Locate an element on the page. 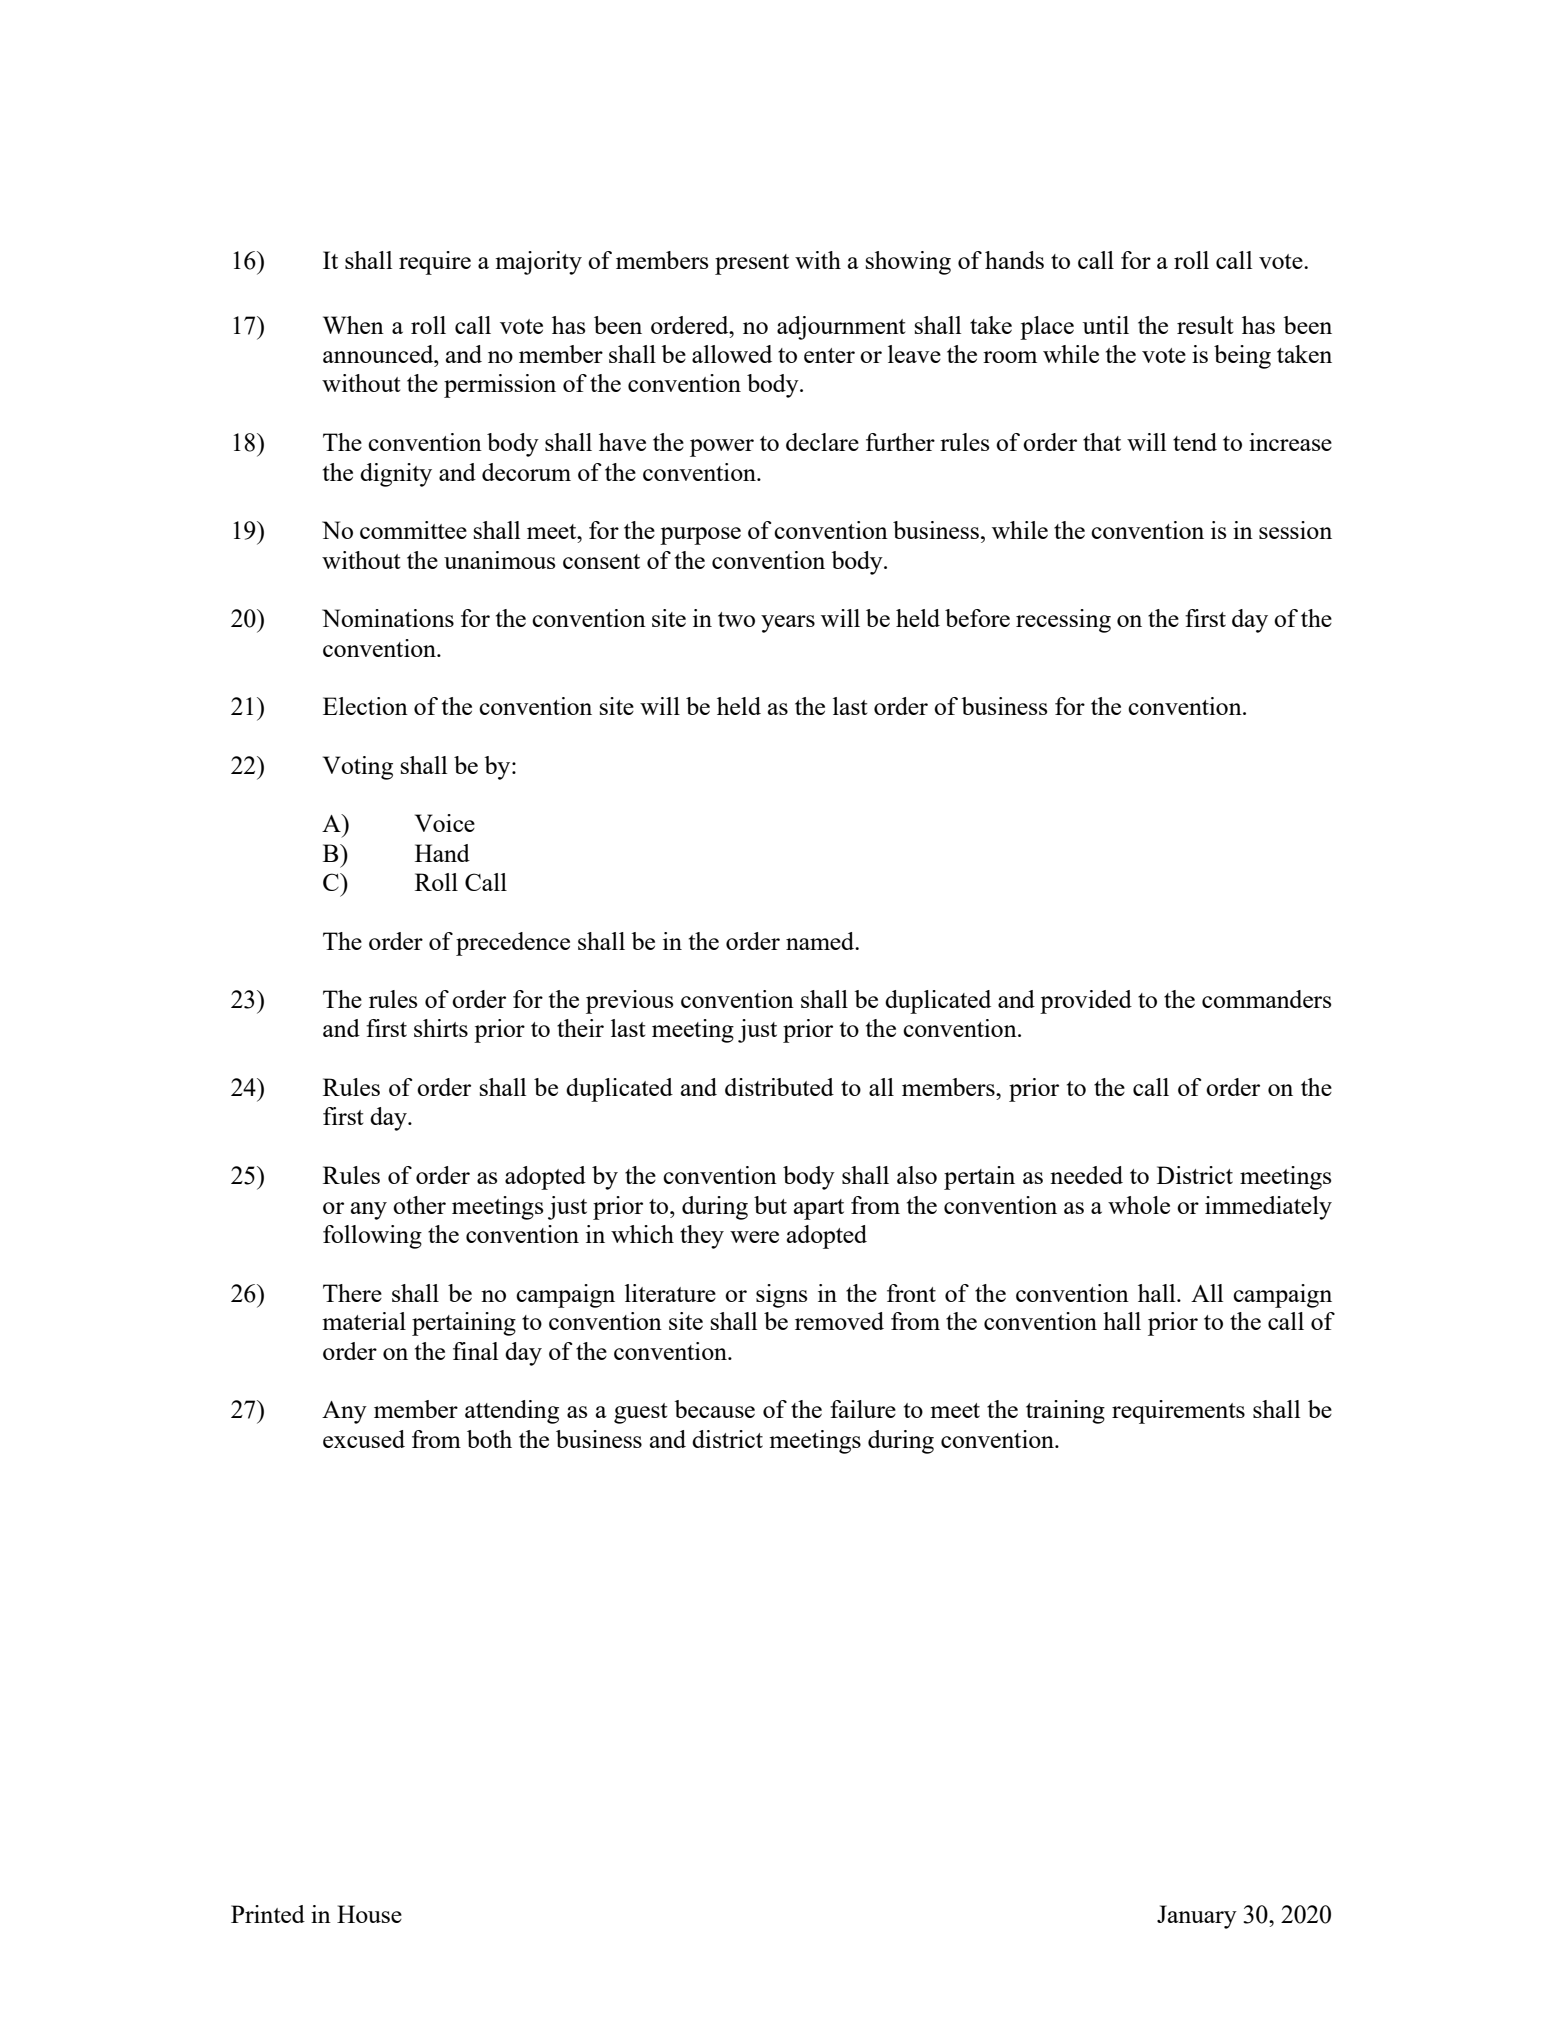 The width and height of the document is (1560, 2019). distributed is located at coordinates (779, 1087).
